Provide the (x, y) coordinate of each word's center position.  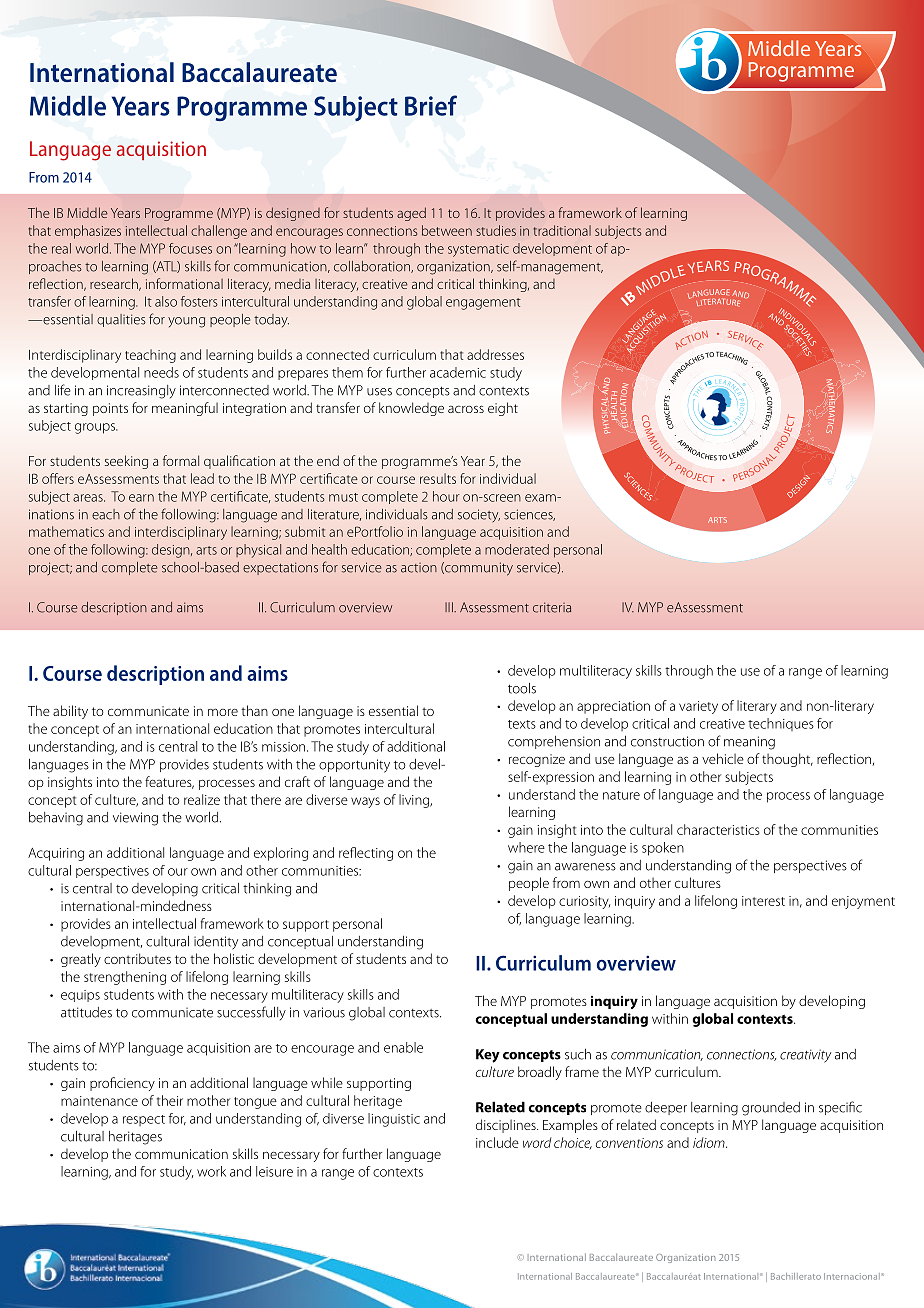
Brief (431, 105)
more (223, 712)
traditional (562, 230)
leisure (274, 1171)
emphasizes (88, 232)
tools (522, 688)
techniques (781, 724)
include (497, 1142)
